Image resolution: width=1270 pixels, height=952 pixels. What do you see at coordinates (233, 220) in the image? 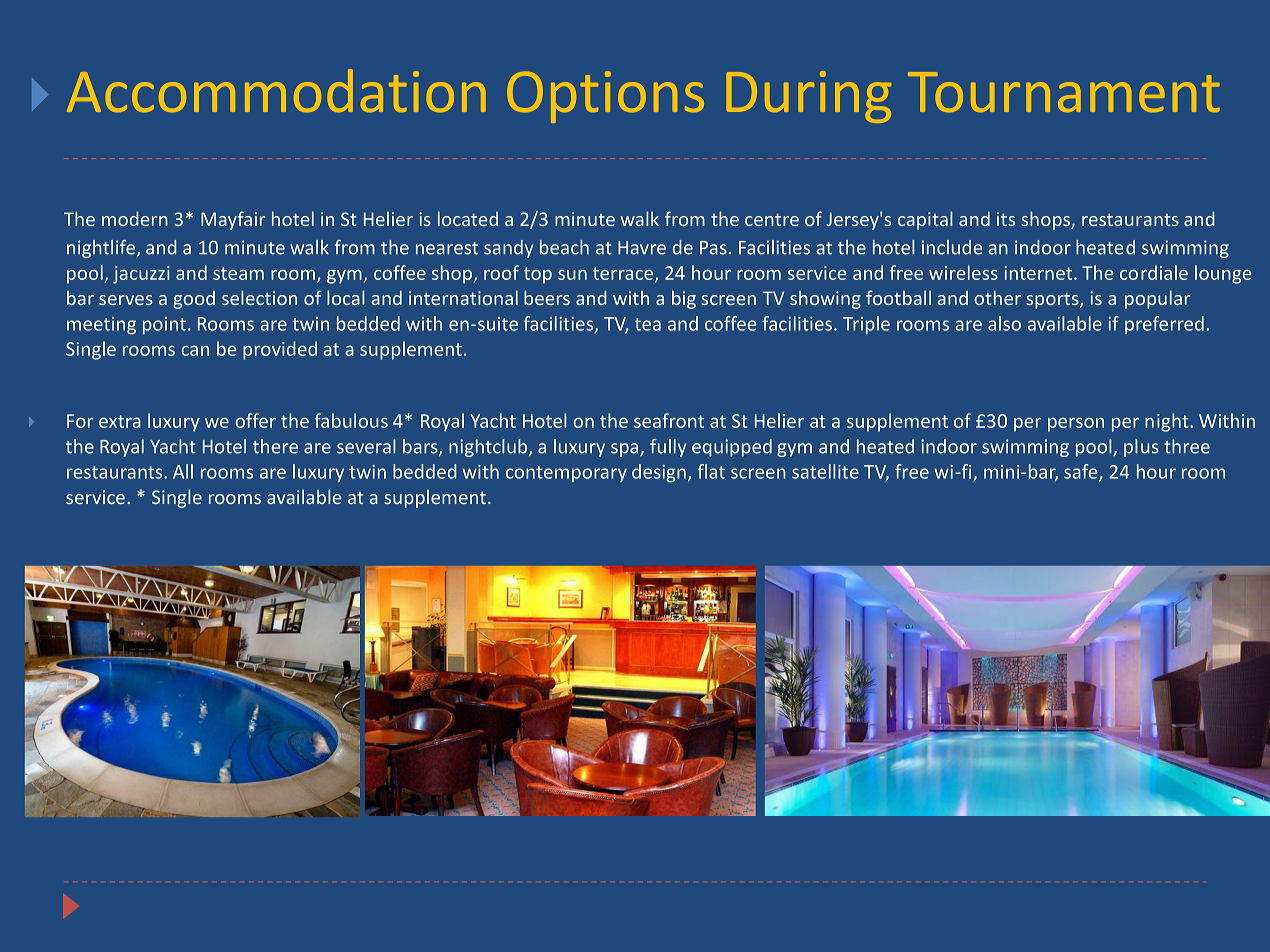
I see `Mayfair` at bounding box center [233, 220].
